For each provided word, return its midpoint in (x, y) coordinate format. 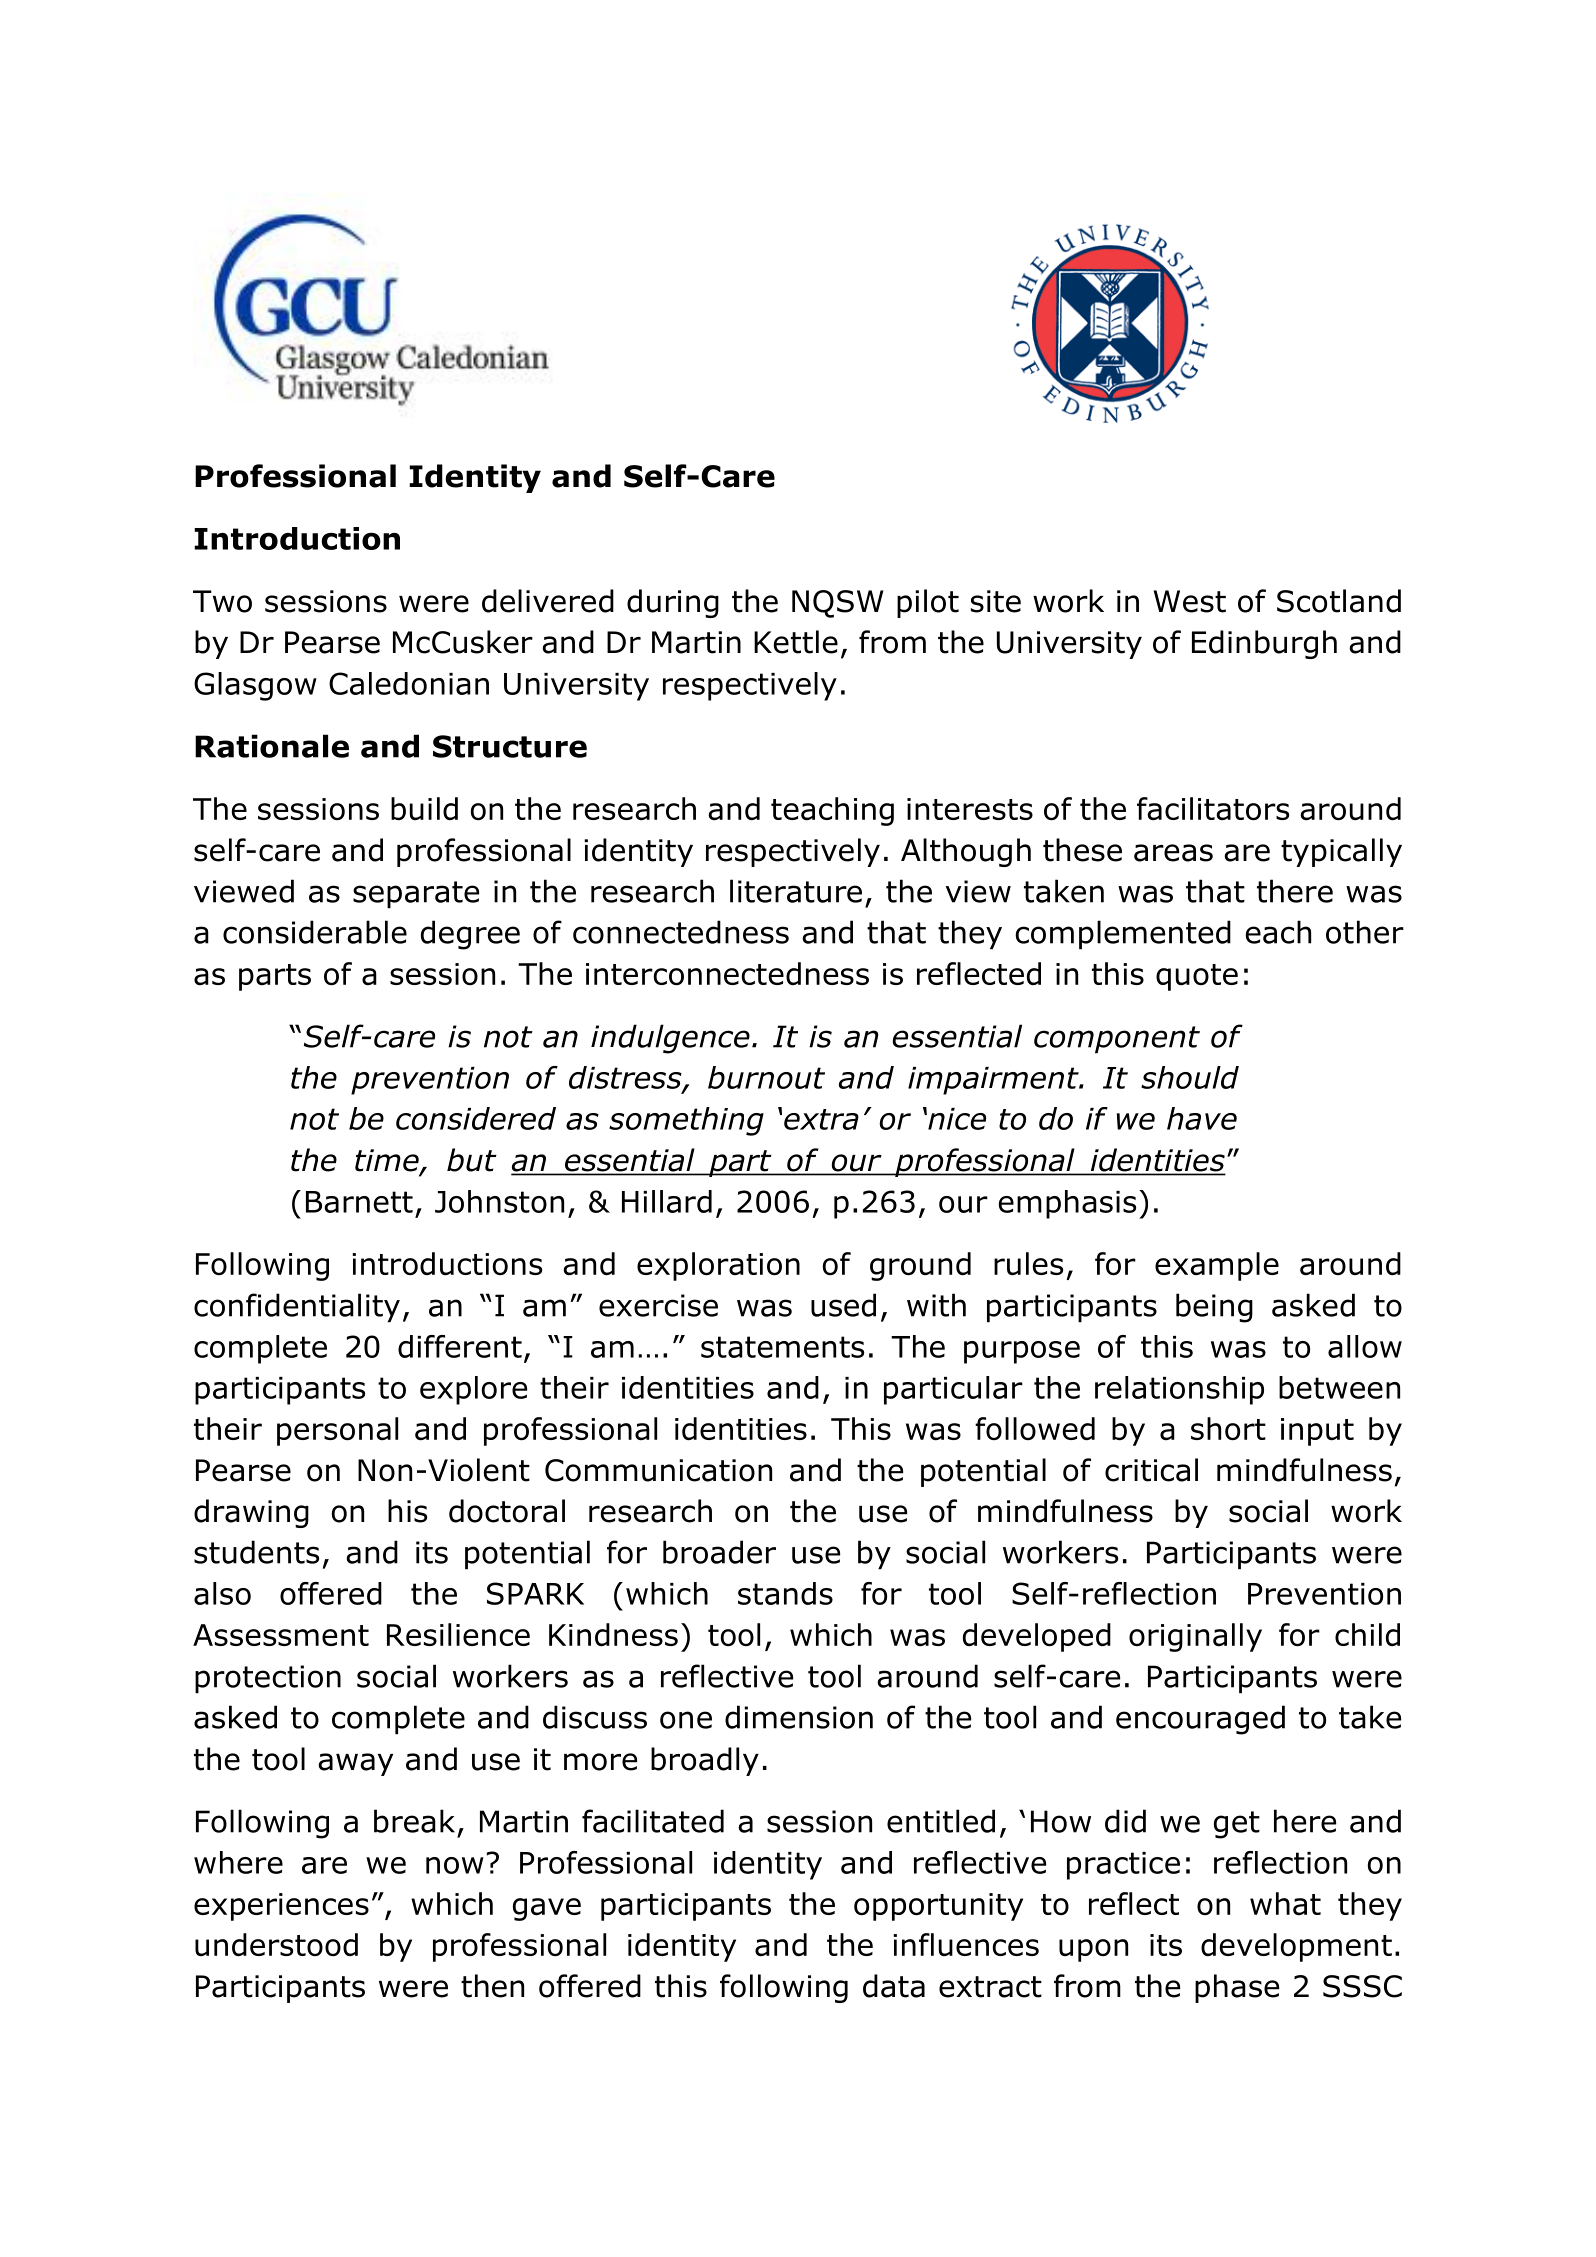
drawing (251, 1513)
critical (1151, 1470)
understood (276, 1944)
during (673, 603)
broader (719, 1552)
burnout (766, 1077)
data (894, 1986)
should (1190, 1077)
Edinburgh (1264, 644)
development (1296, 1947)
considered (476, 1118)
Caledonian (409, 683)
